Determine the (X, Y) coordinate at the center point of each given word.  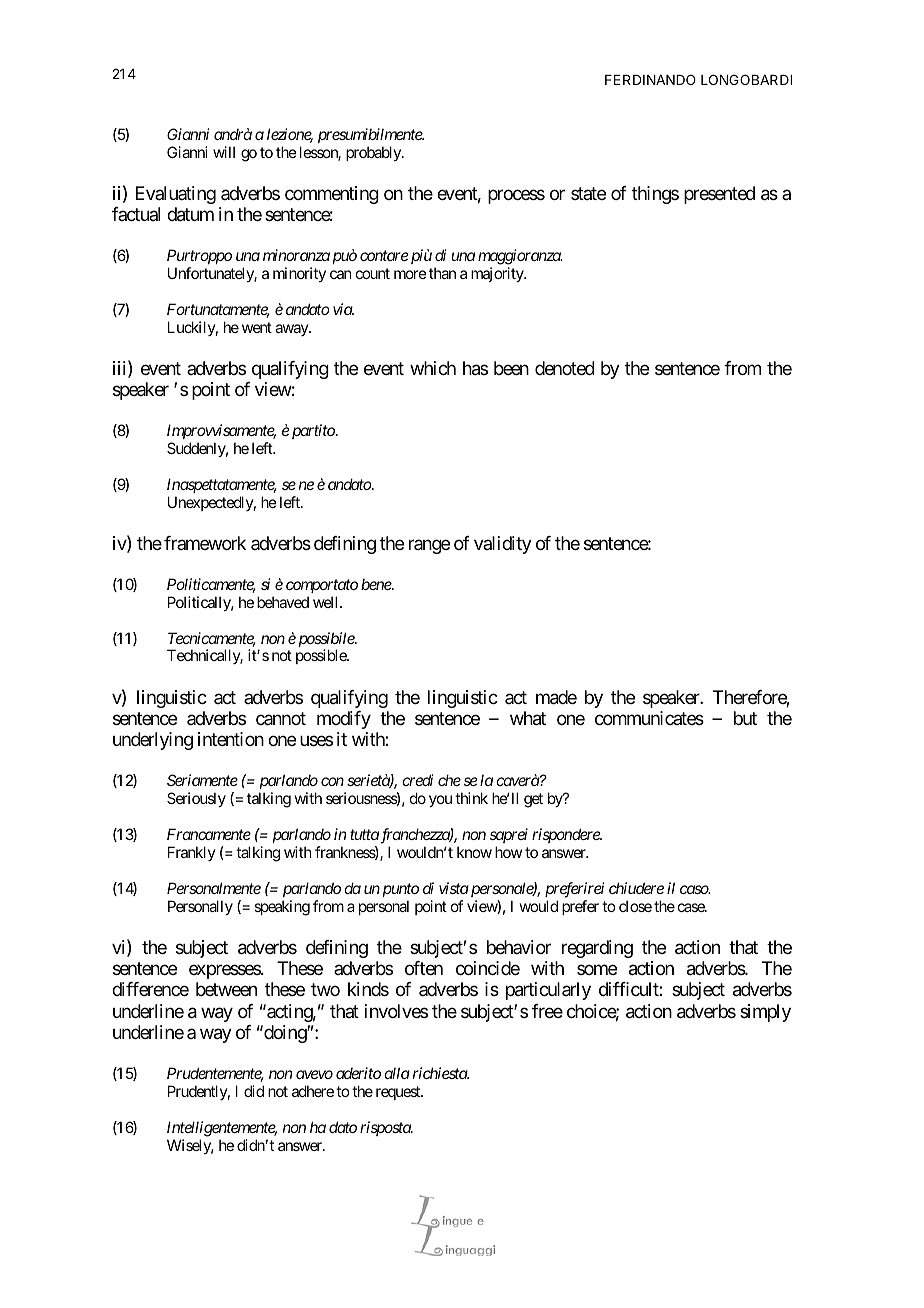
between (226, 989)
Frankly (192, 853)
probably (374, 153)
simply (765, 1013)
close (635, 906)
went (257, 327)
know (474, 852)
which (433, 368)
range (429, 546)
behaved (283, 602)
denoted (565, 368)
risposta (386, 1128)
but (745, 718)
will (224, 152)
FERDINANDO (650, 79)
